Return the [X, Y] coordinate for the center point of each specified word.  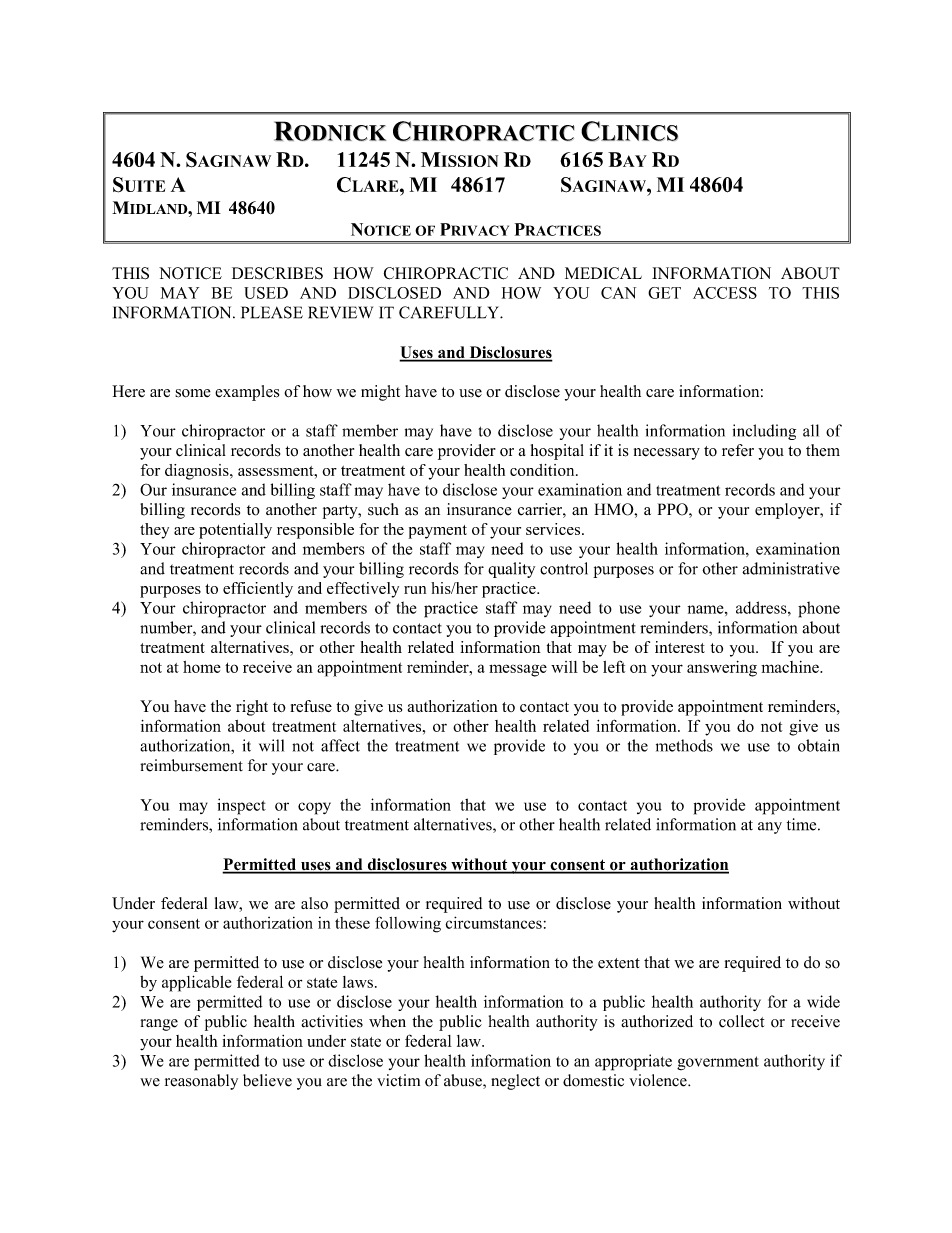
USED [266, 293]
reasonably [201, 1082]
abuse [464, 1081]
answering [722, 669]
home [202, 667]
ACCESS [725, 293]
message [518, 670]
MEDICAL [603, 273]
